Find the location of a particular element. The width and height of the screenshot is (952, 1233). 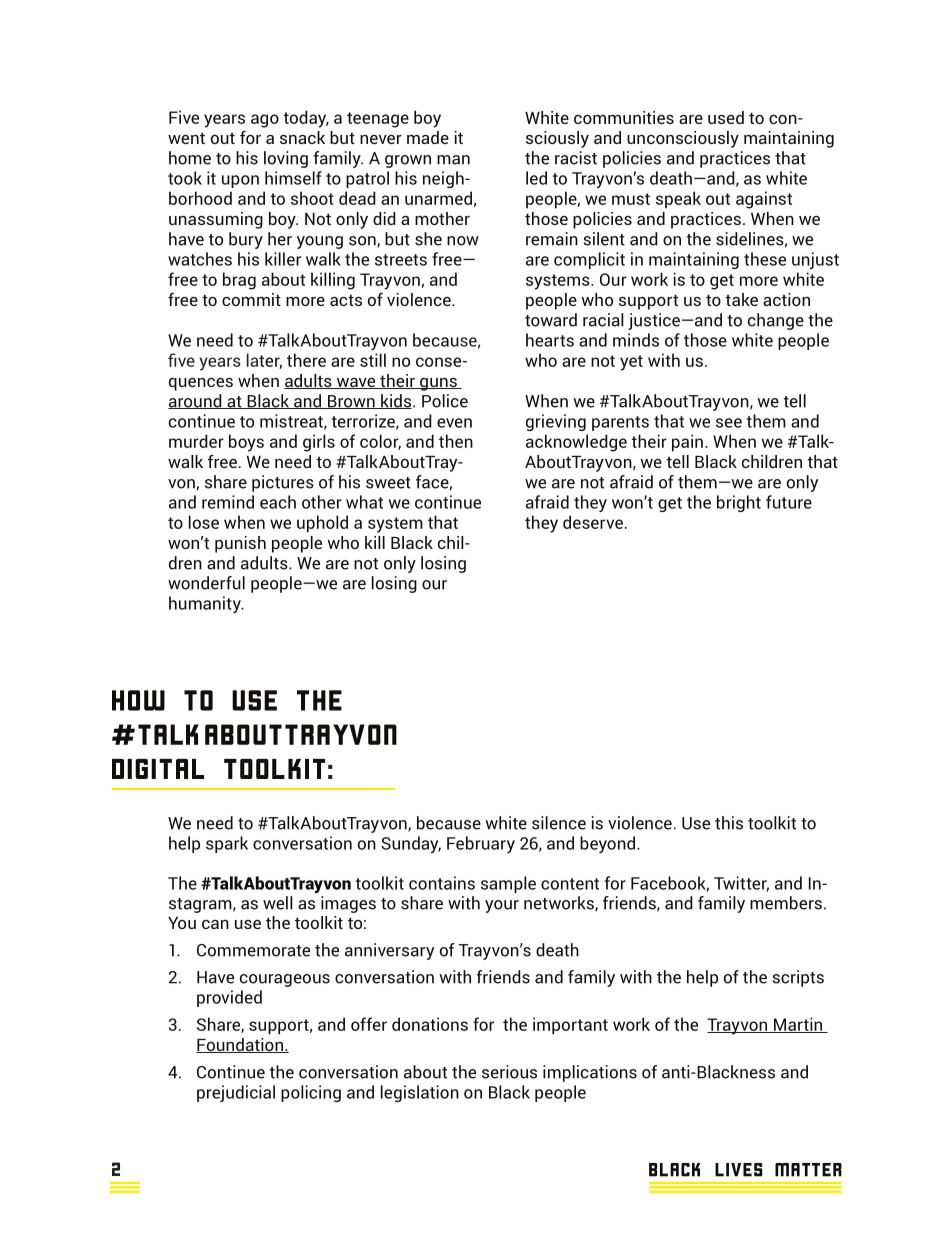

Martin is located at coordinates (798, 1025).
